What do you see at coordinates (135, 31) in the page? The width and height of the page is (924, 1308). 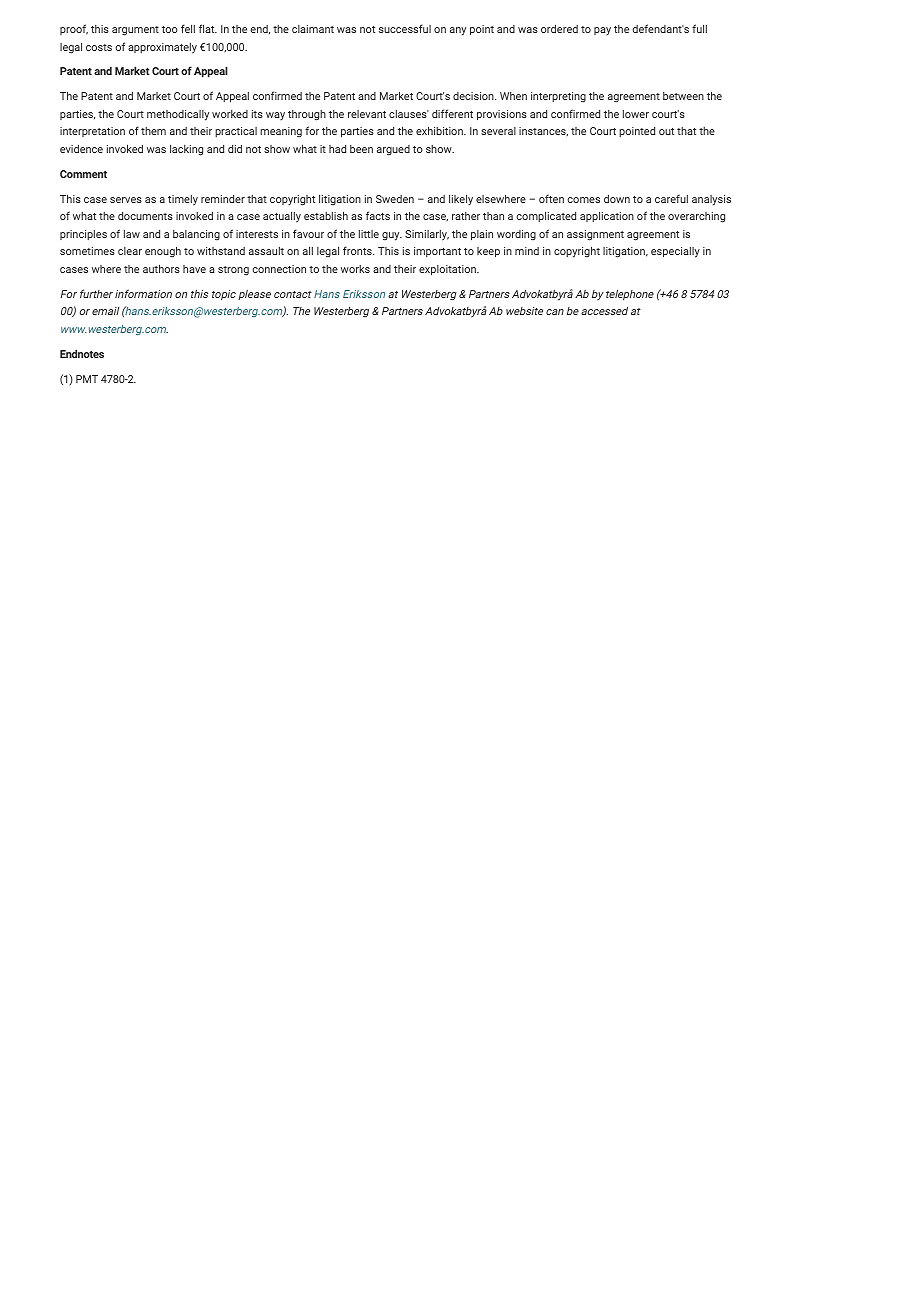 I see `argument` at bounding box center [135, 31].
